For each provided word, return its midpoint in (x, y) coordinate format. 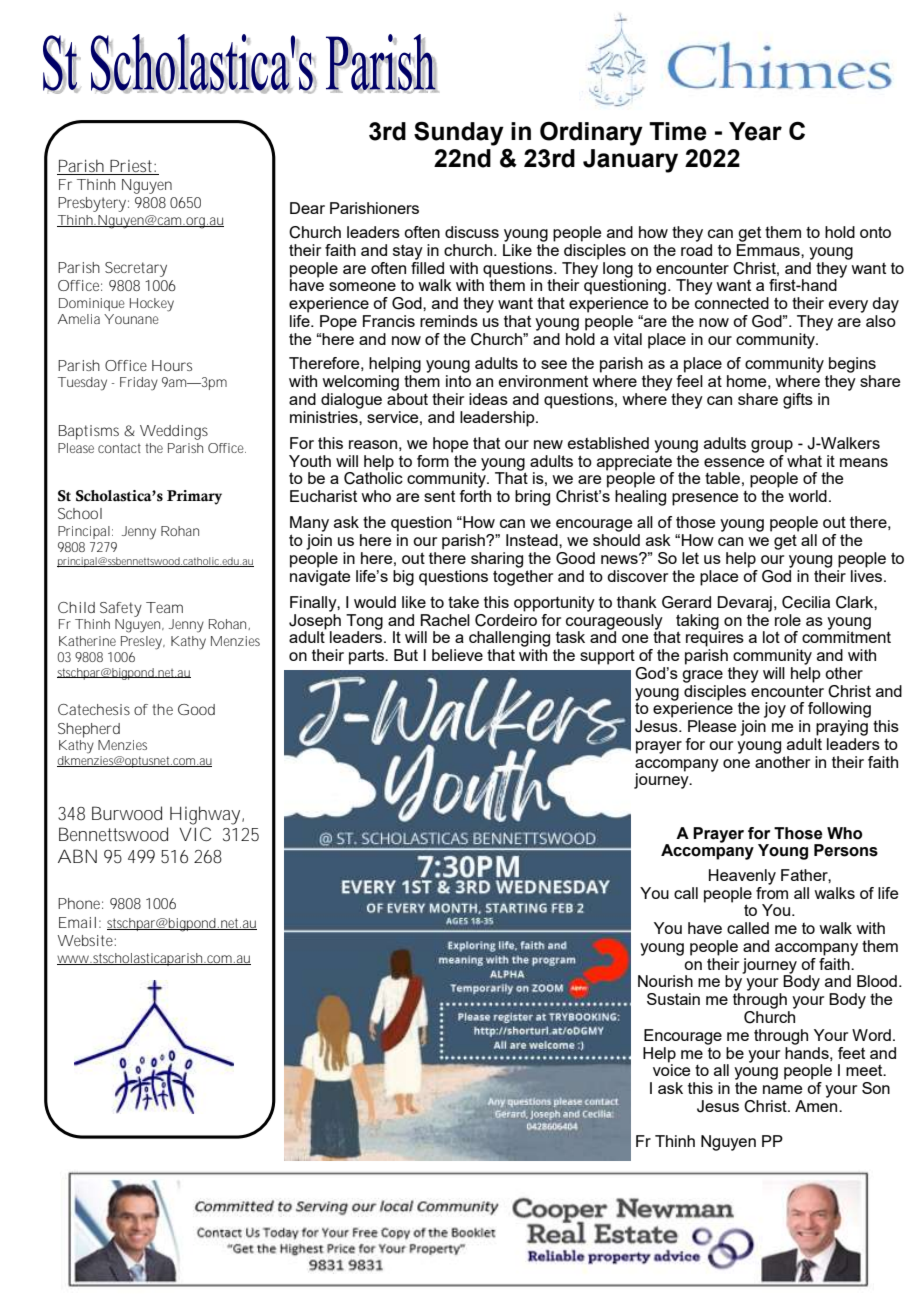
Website (87, 940)
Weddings (174, 432)
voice (671, 1069)
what (803, 459)
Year (755, 131)
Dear (307, 208)
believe (457, 655)
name (782, 1089)
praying (842, 728)
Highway (207, 815)
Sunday (459, 133)
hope (450, 445)
